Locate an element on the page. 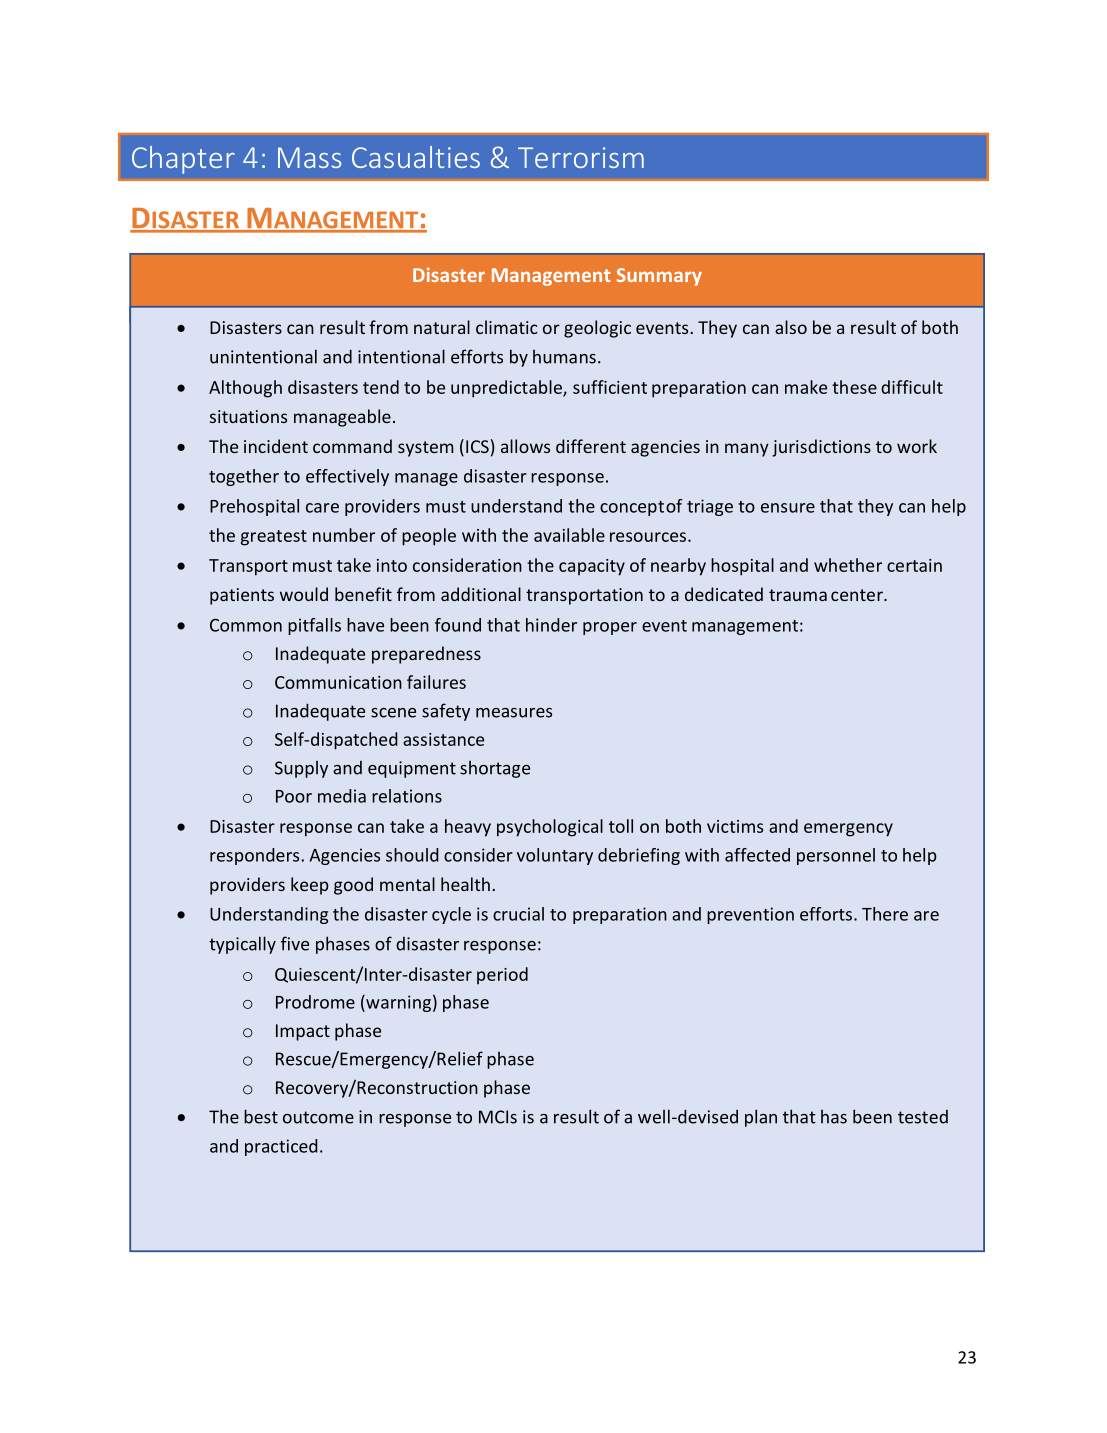  center is located at coordinates (858, 595).
